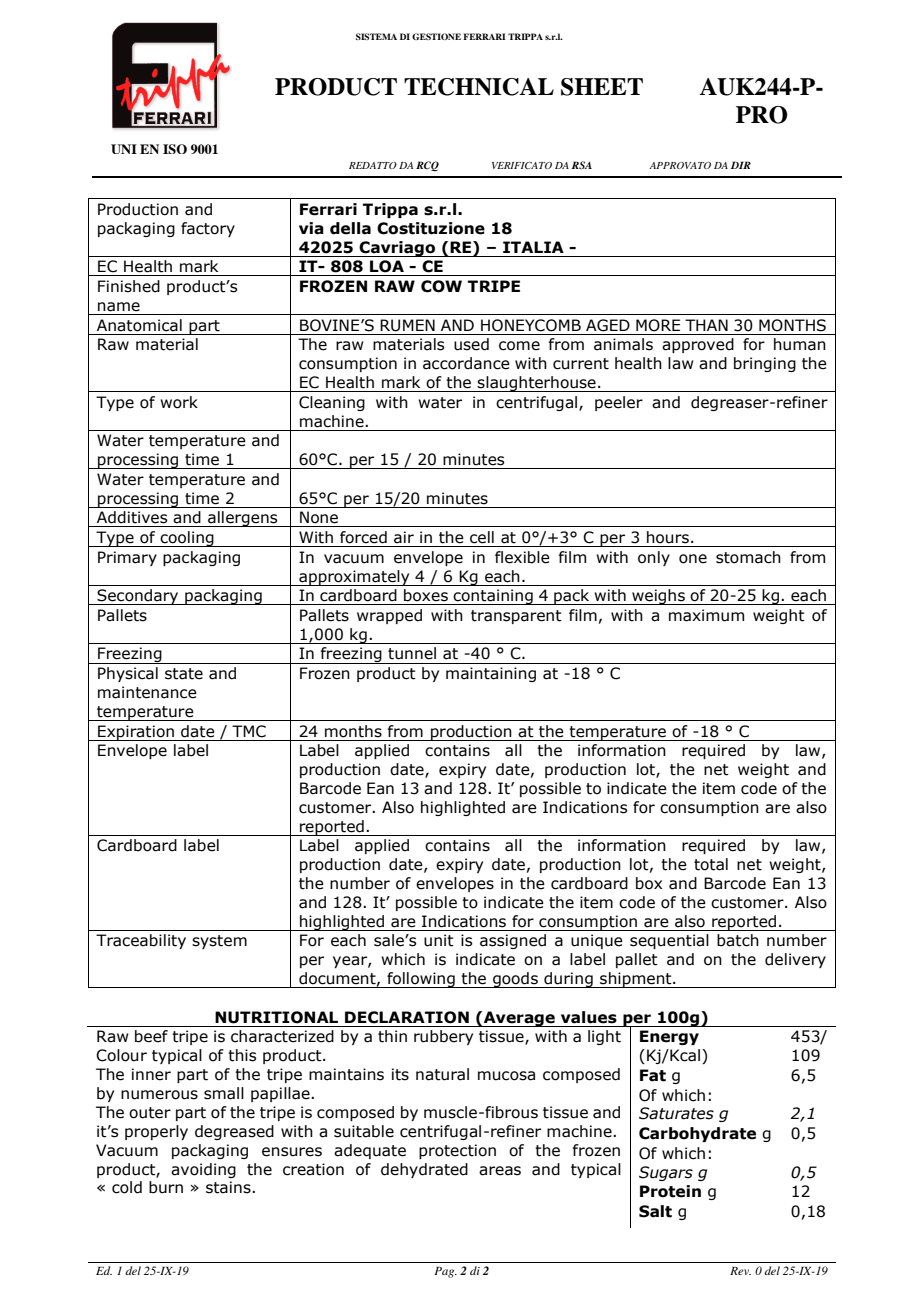 The height and width of the page is (1308, 924). Describe the element at coordinates (219, 942) in the page. I see `system` at that location.
